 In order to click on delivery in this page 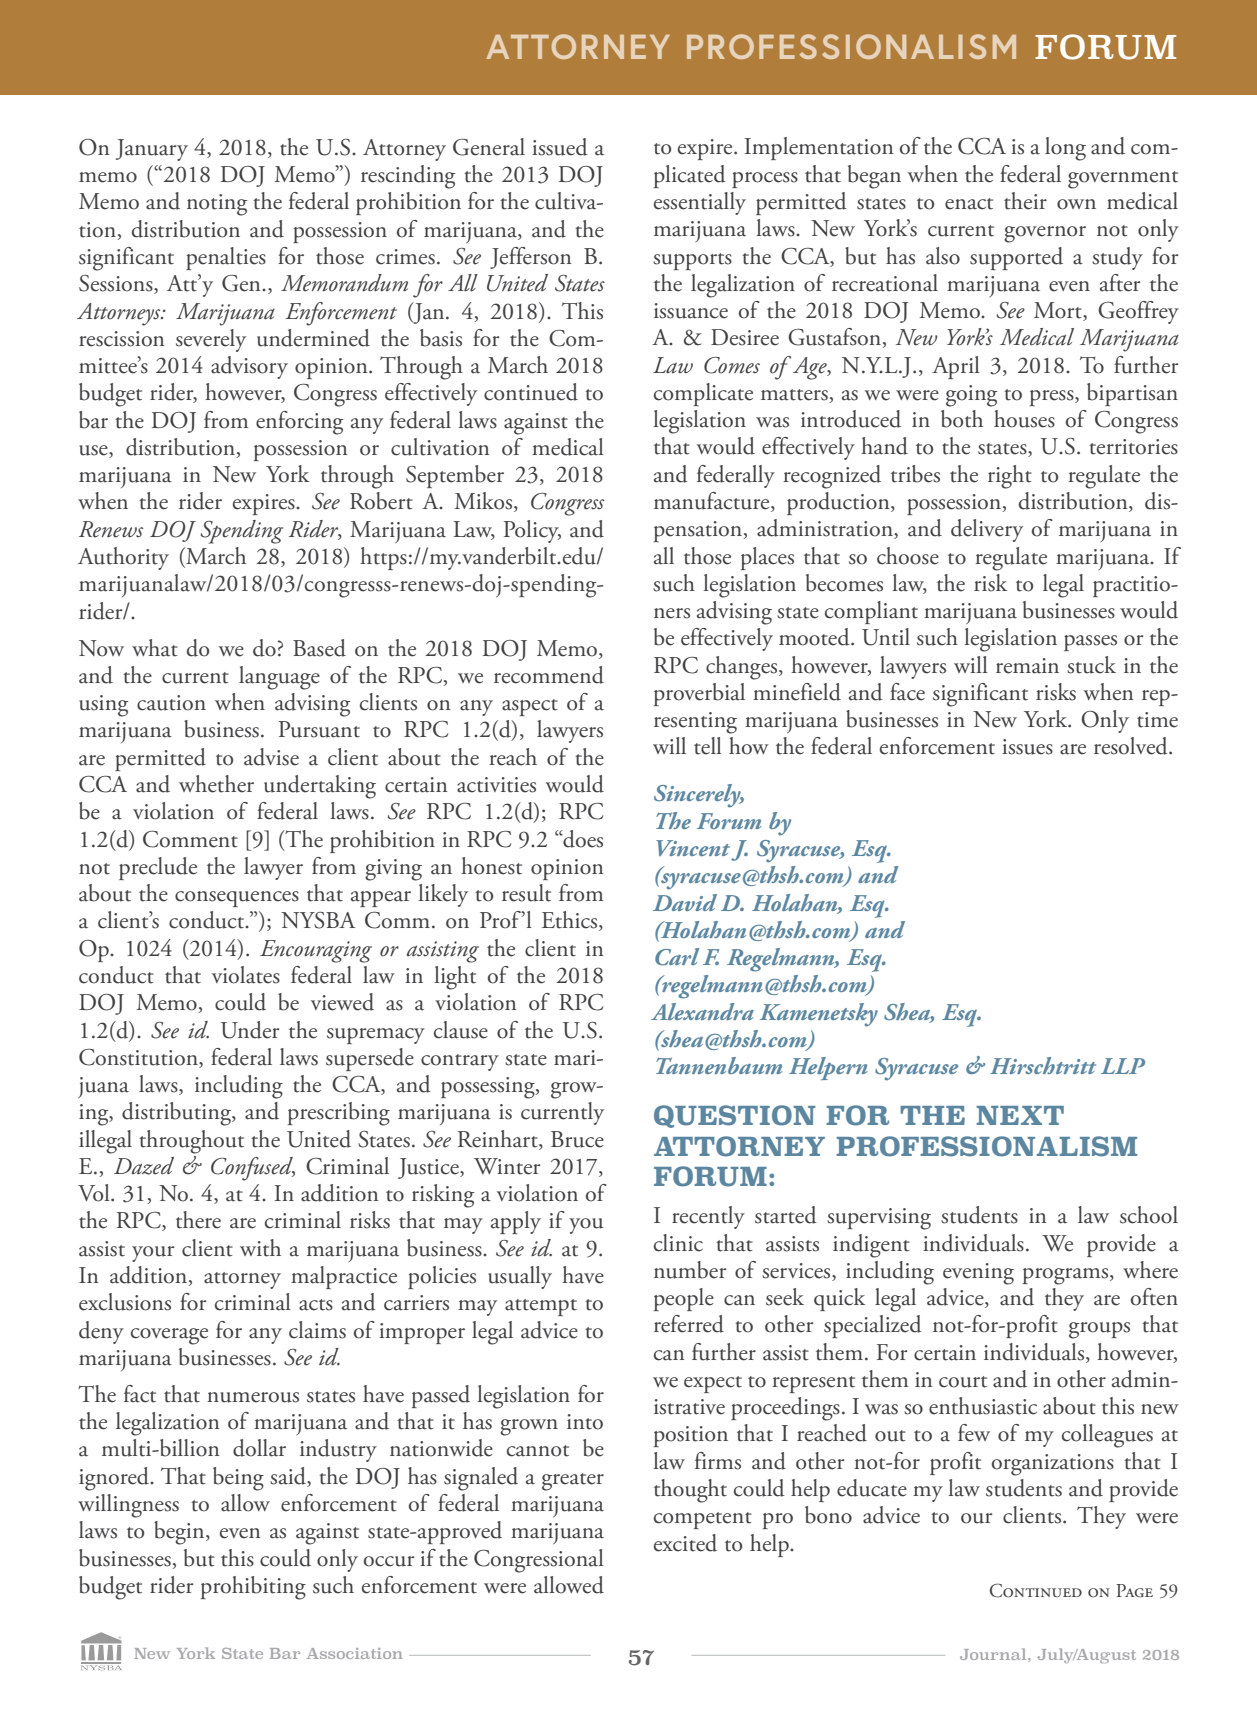, I will do `click(987, 530)`.
